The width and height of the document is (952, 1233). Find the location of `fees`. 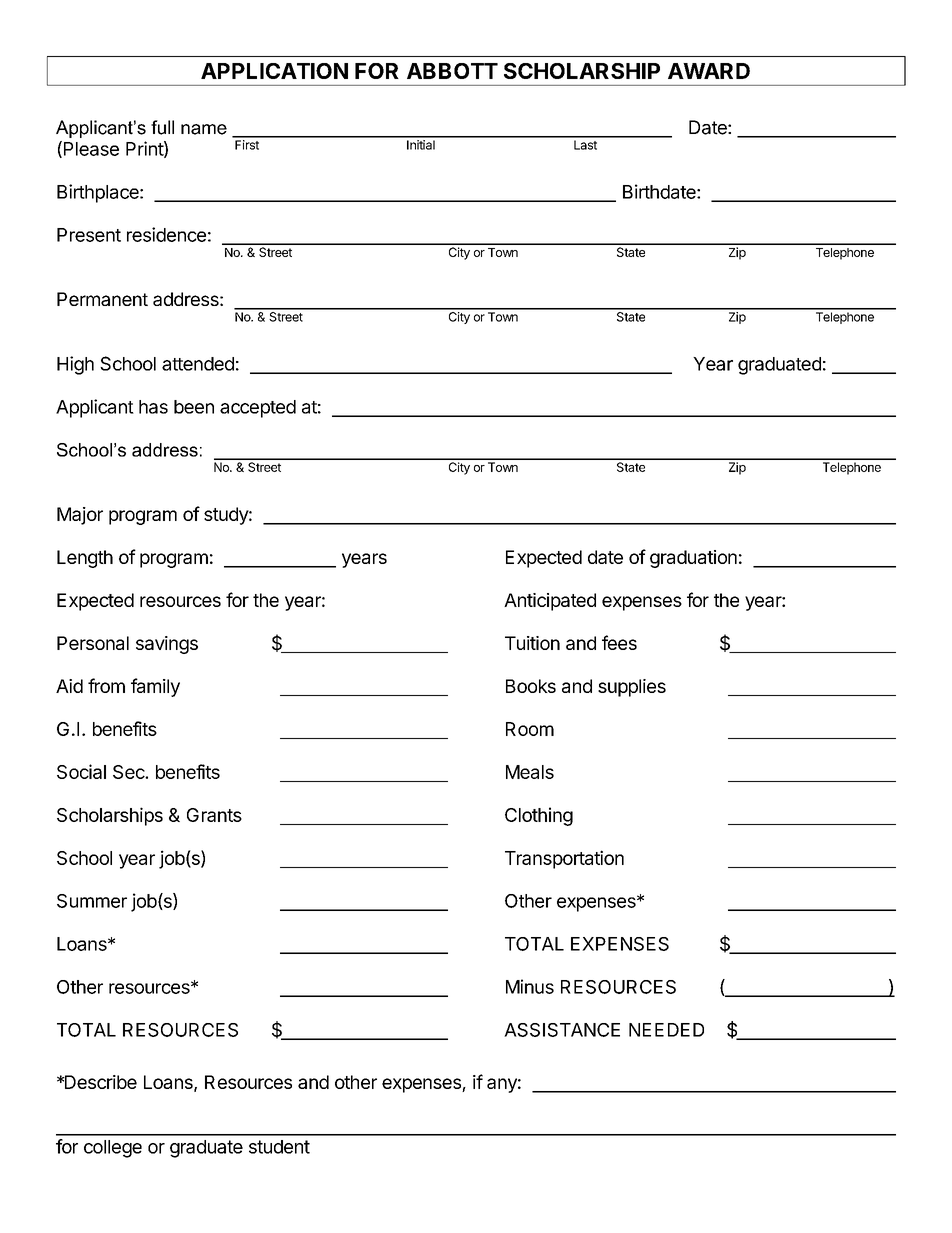

fees is located at coordinates (619, 642).
